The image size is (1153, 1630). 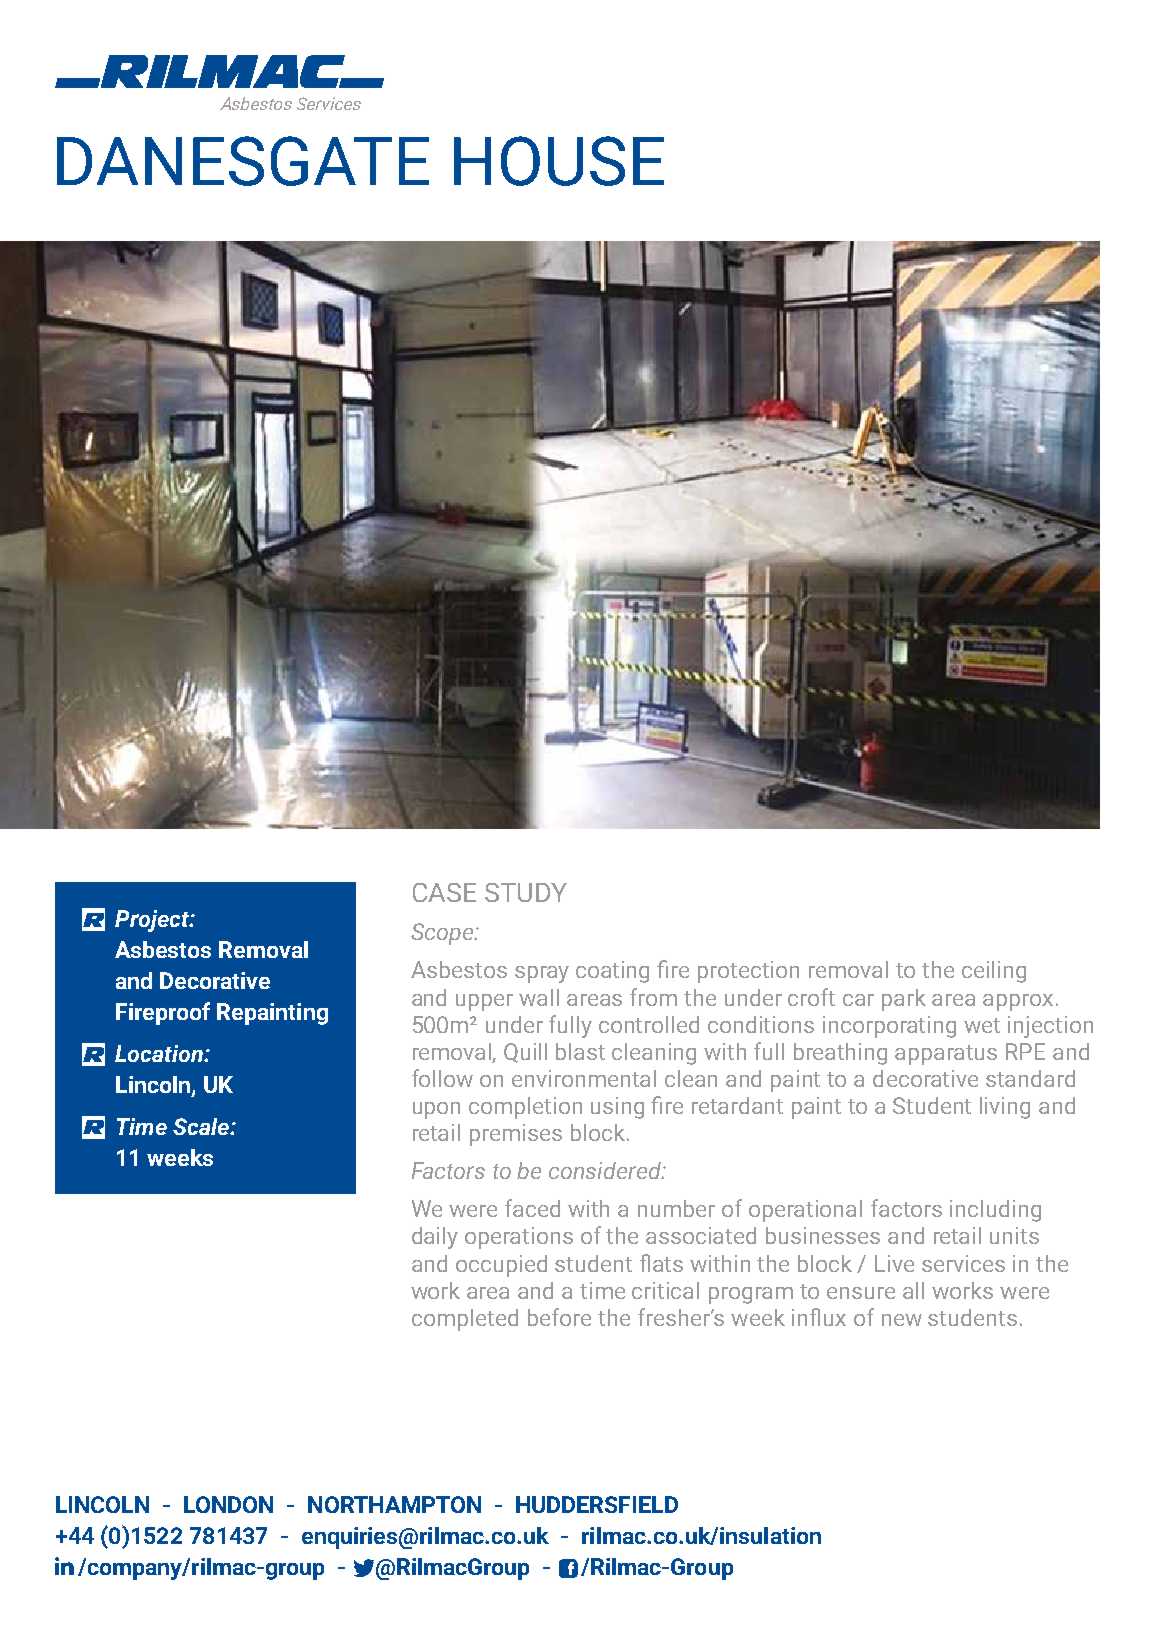 What do you see at coordinates (228, 1504) in the screenshot?
I see `LONDON` at bounding box center [228, 1504].
